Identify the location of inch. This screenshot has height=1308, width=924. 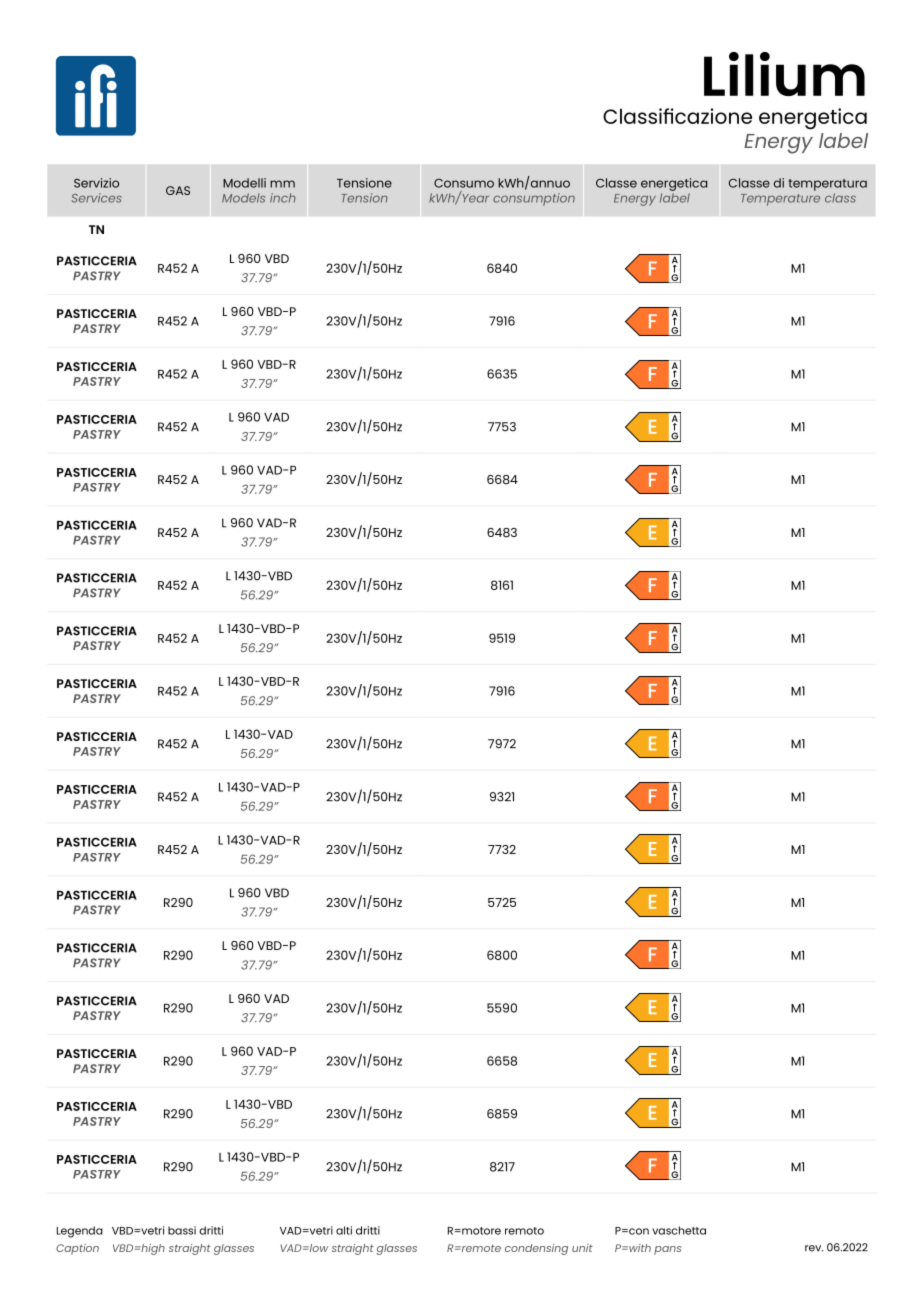
(283, 198).
